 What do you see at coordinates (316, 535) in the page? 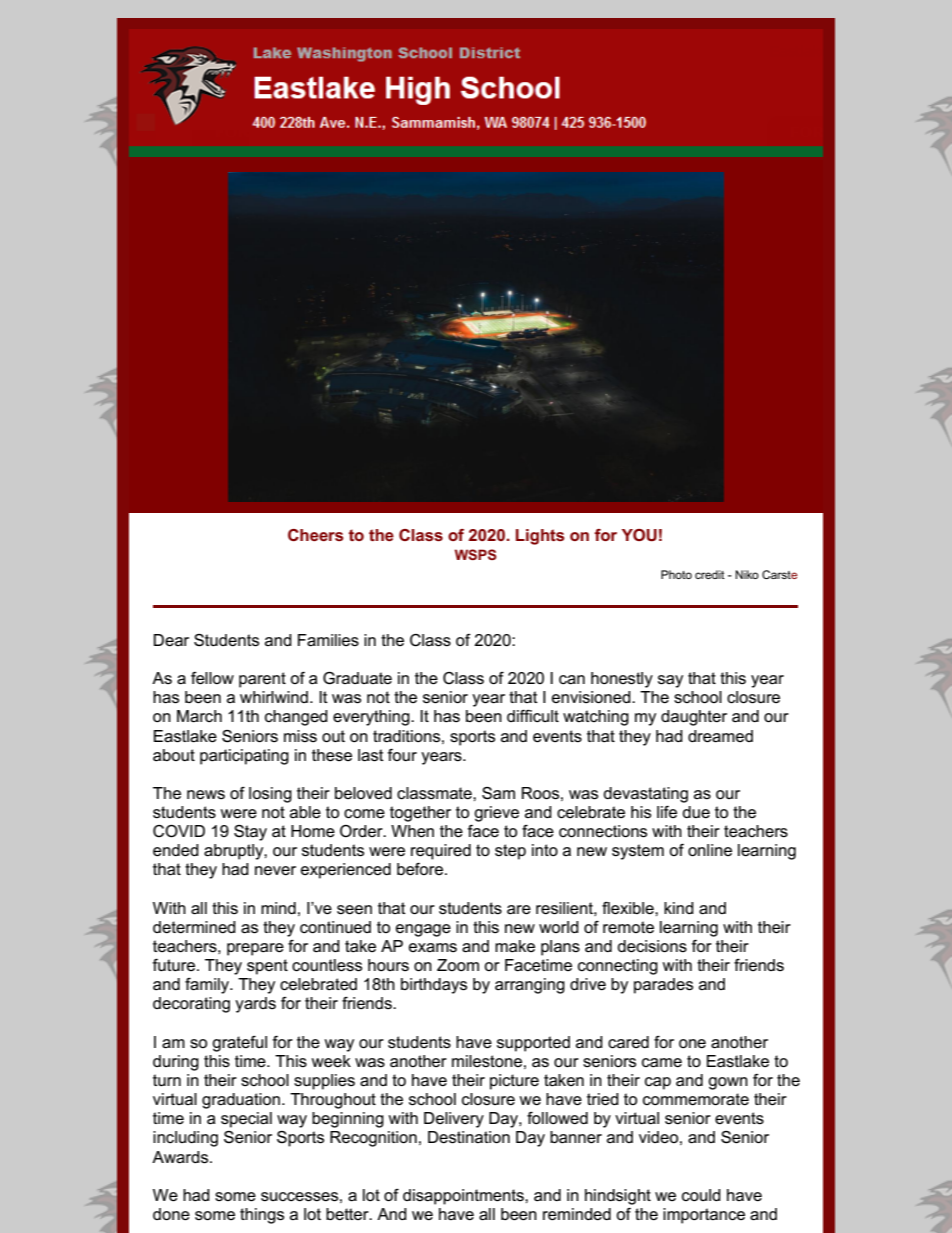
I see `Cheers` at bounding box center [316, 535].
